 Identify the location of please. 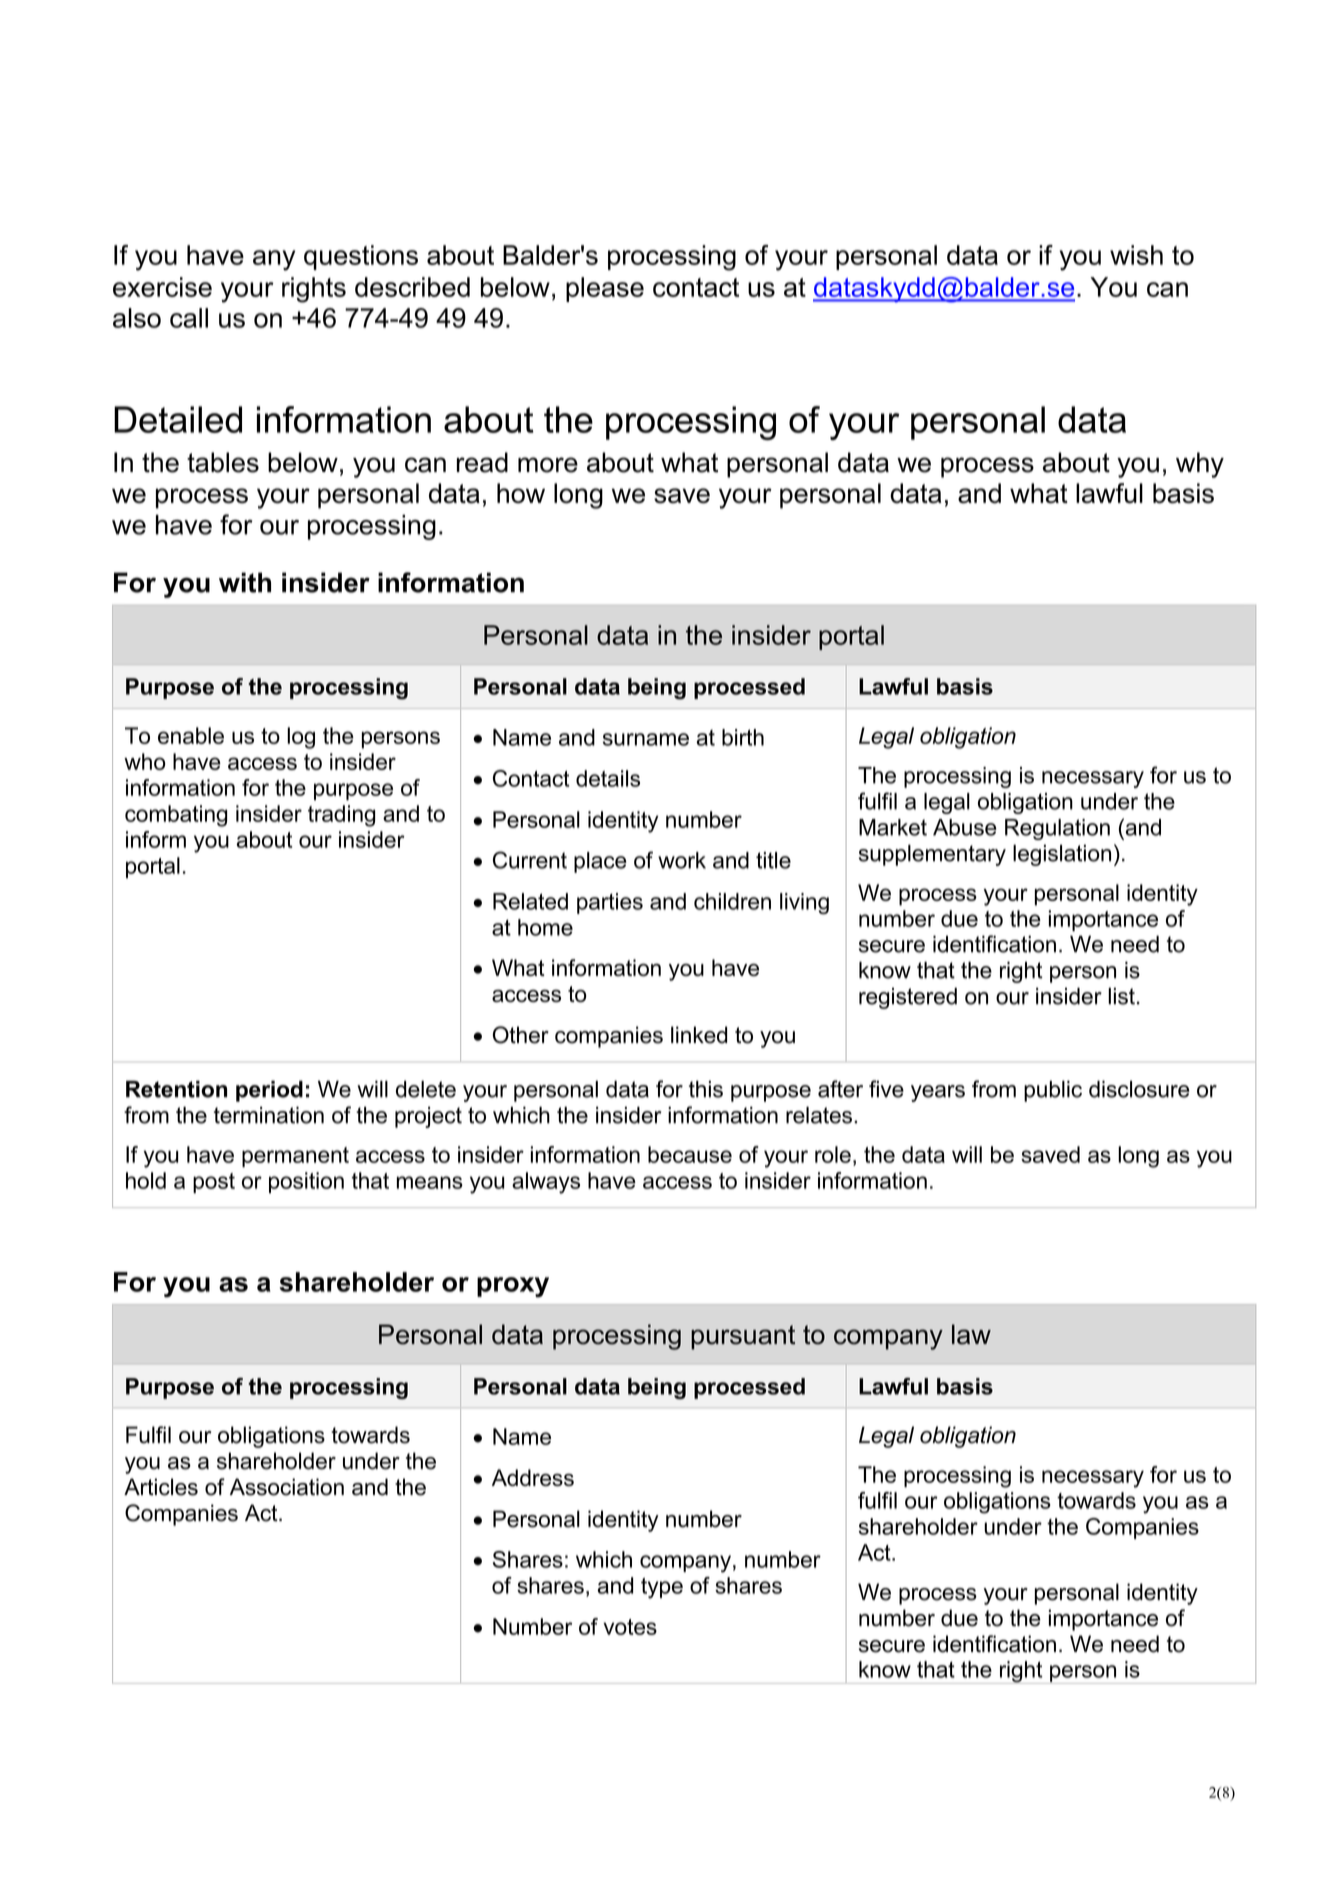
(605, 289).
